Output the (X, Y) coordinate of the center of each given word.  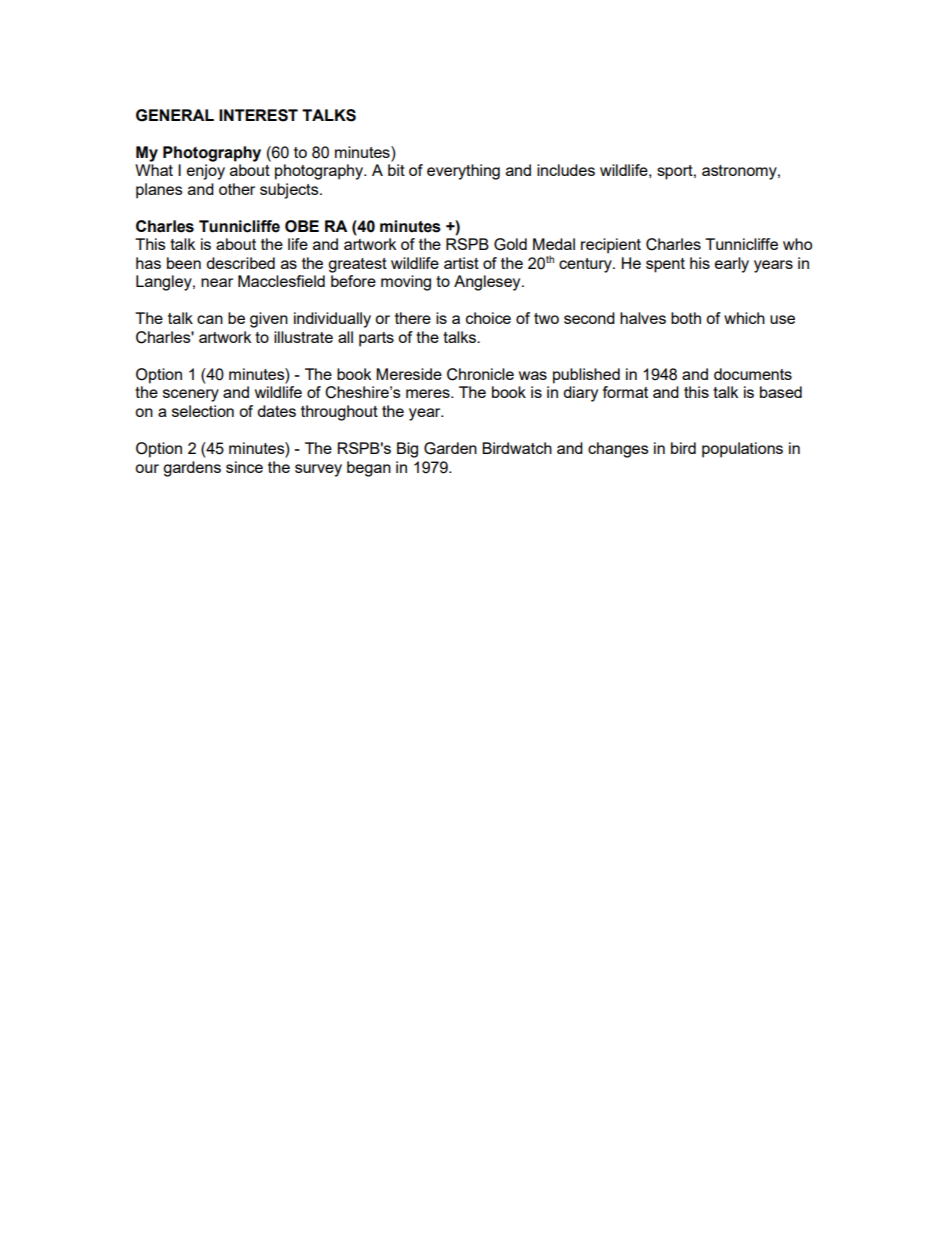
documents (753, 374)
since (244, 467)
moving (406, 283)
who (797, 244)
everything (463, 172)
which (744, 318)
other (237, 189)
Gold (510, 244)
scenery (191, 395)
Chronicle (480, 374)
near (217, 282)
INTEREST (258, 115)
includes (566, 170)
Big (407, 450)
